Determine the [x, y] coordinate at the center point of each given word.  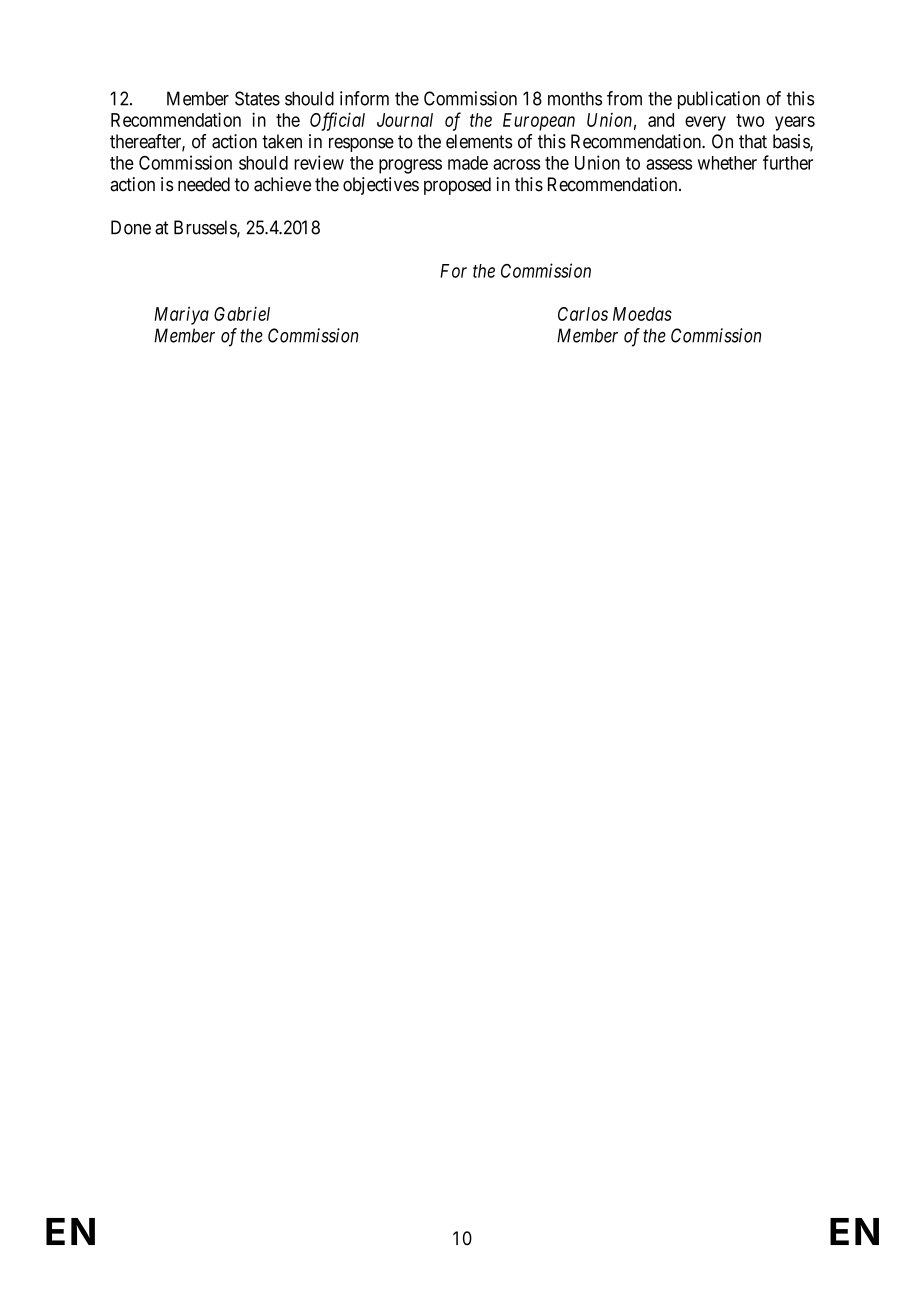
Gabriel [242, 313]
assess [669, 164]
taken [282, 141]
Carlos [583, 314]
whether [727, 163]
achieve [282, 184]
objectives [381, 186]
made [468, 163]
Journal [405, 120]
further [788, 162]
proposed [457, 186]
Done [131, 227]
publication [719, 100]
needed [204, 184]
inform [364, 98]
